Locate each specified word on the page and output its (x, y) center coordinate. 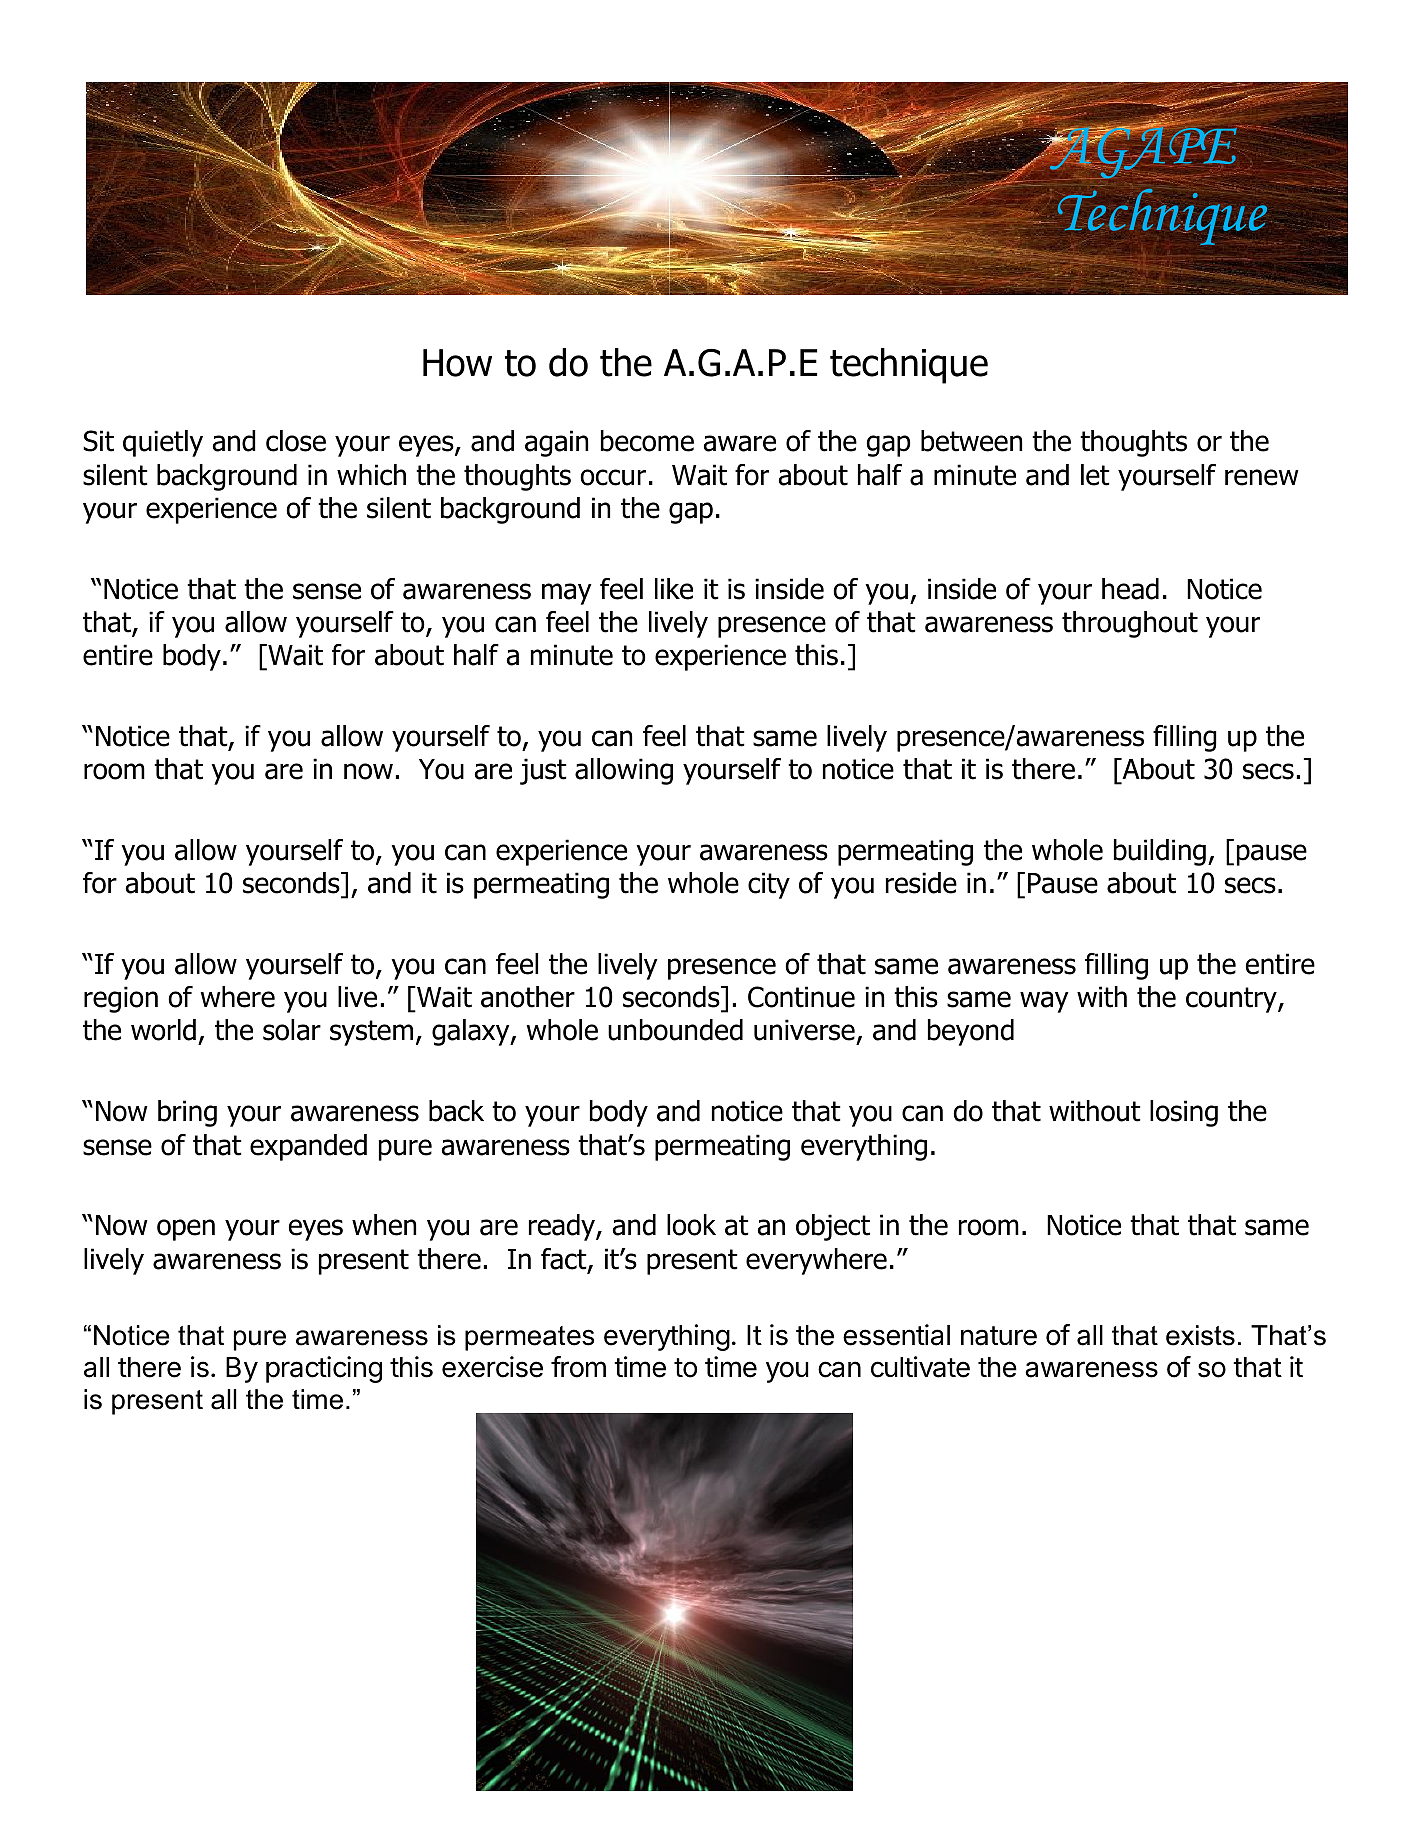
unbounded (675, 1030)
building (1160, 852)
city (769, 885)
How (457, 363)
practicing (324, 1369)
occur (613, 477)
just (543, 771)
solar (292, 1030)
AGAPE (1144, 152)
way (1044, 1002)
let (1095, 475)
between (971, 441)
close (296, 441)
